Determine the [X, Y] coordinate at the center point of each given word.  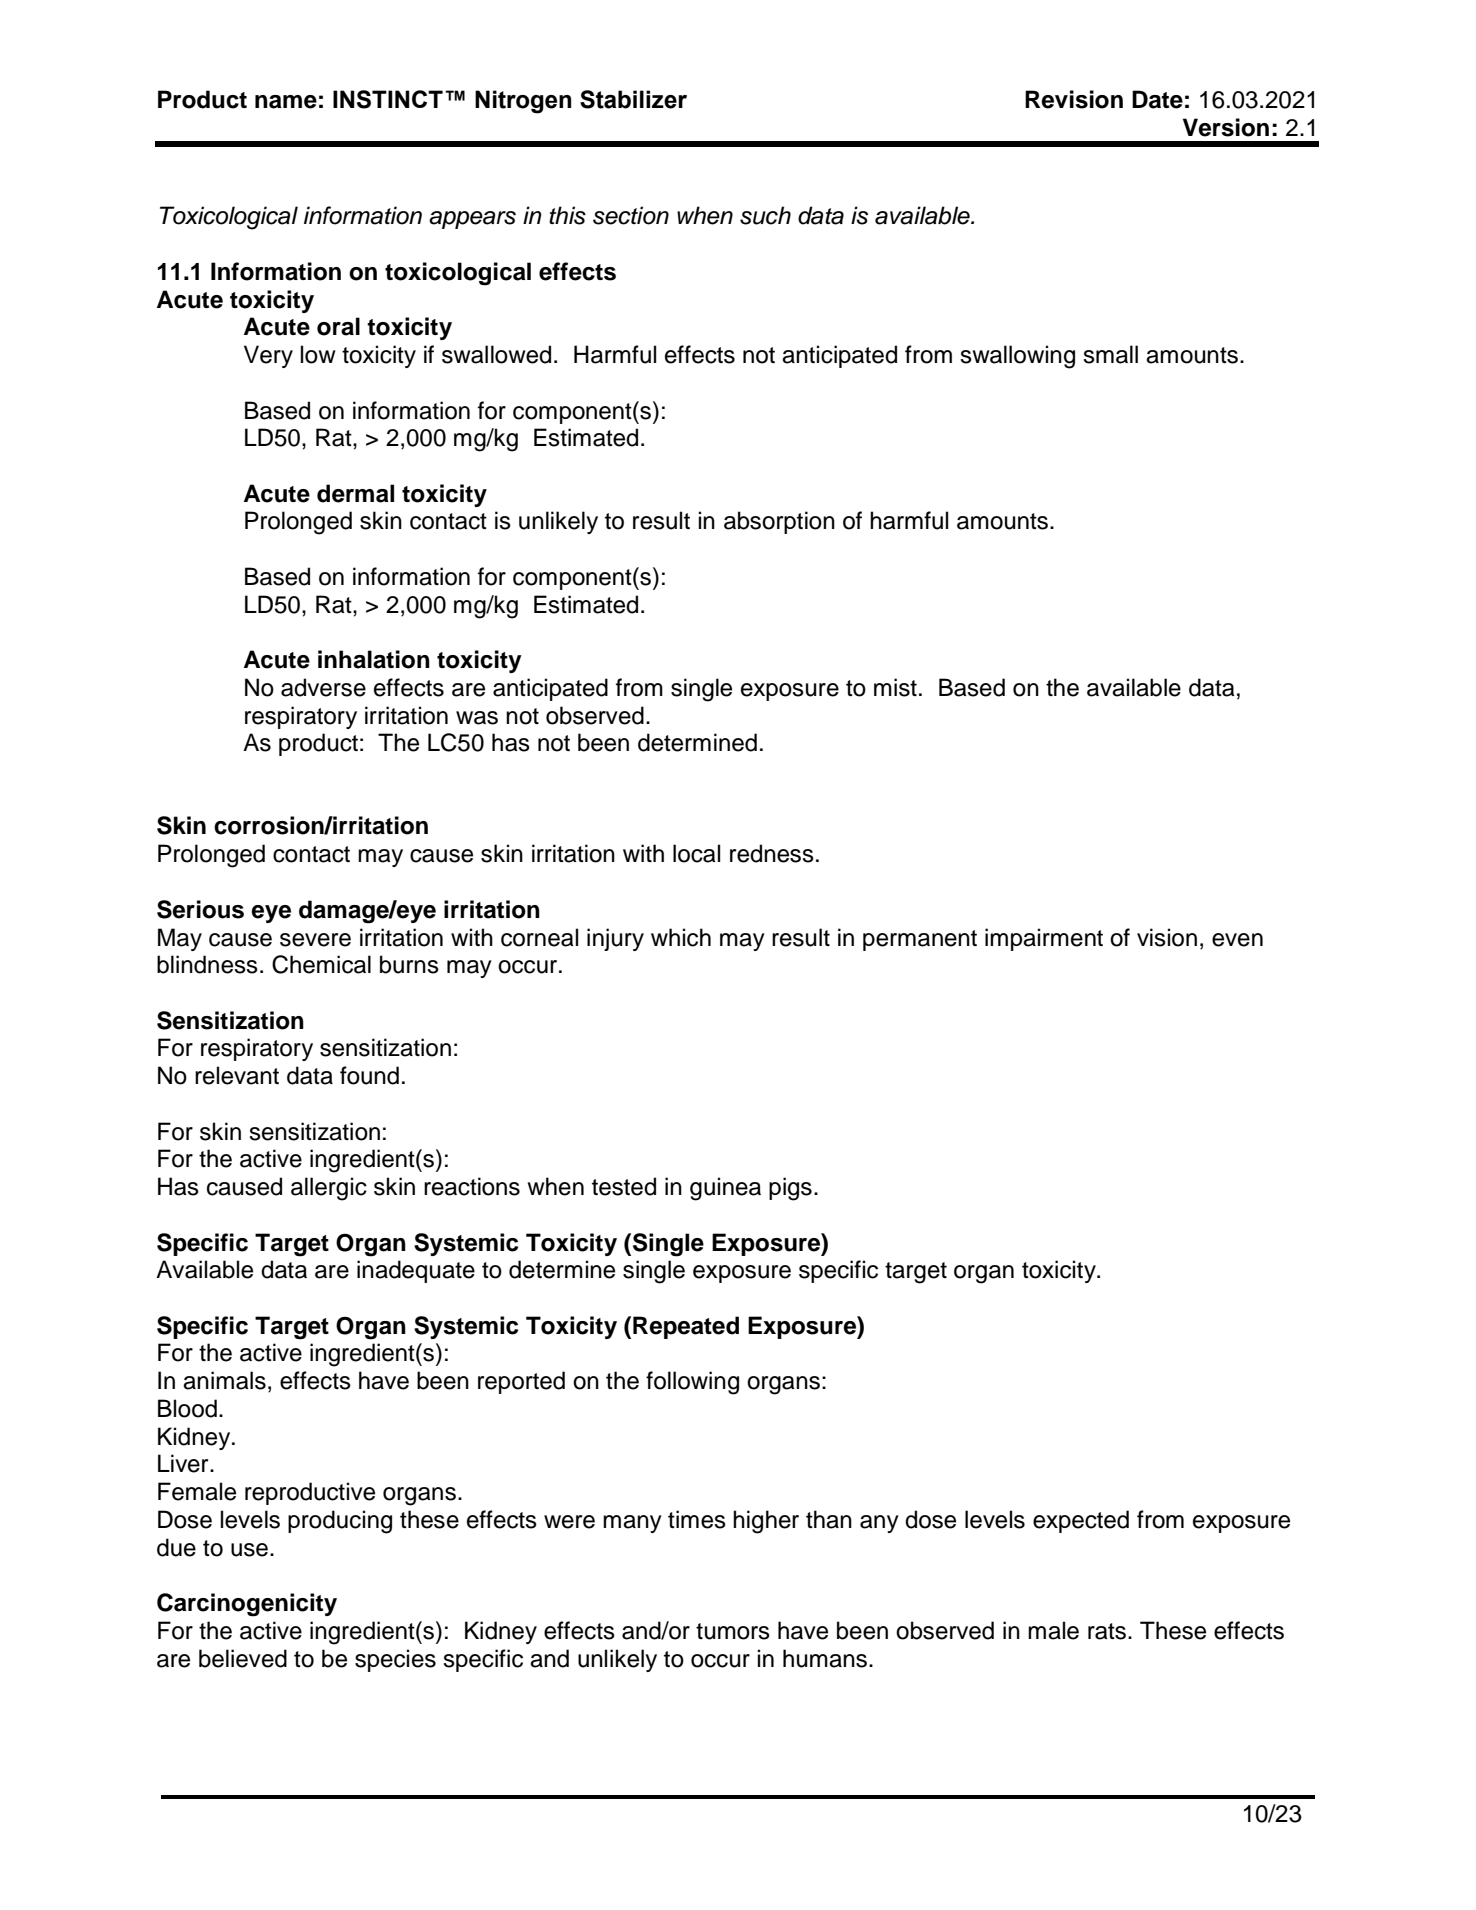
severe [315, 940]
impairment [1044, 939]
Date [1157, 99]
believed [243, 1658]
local [696, 853]
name [286, 102]
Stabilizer [633, 99]
